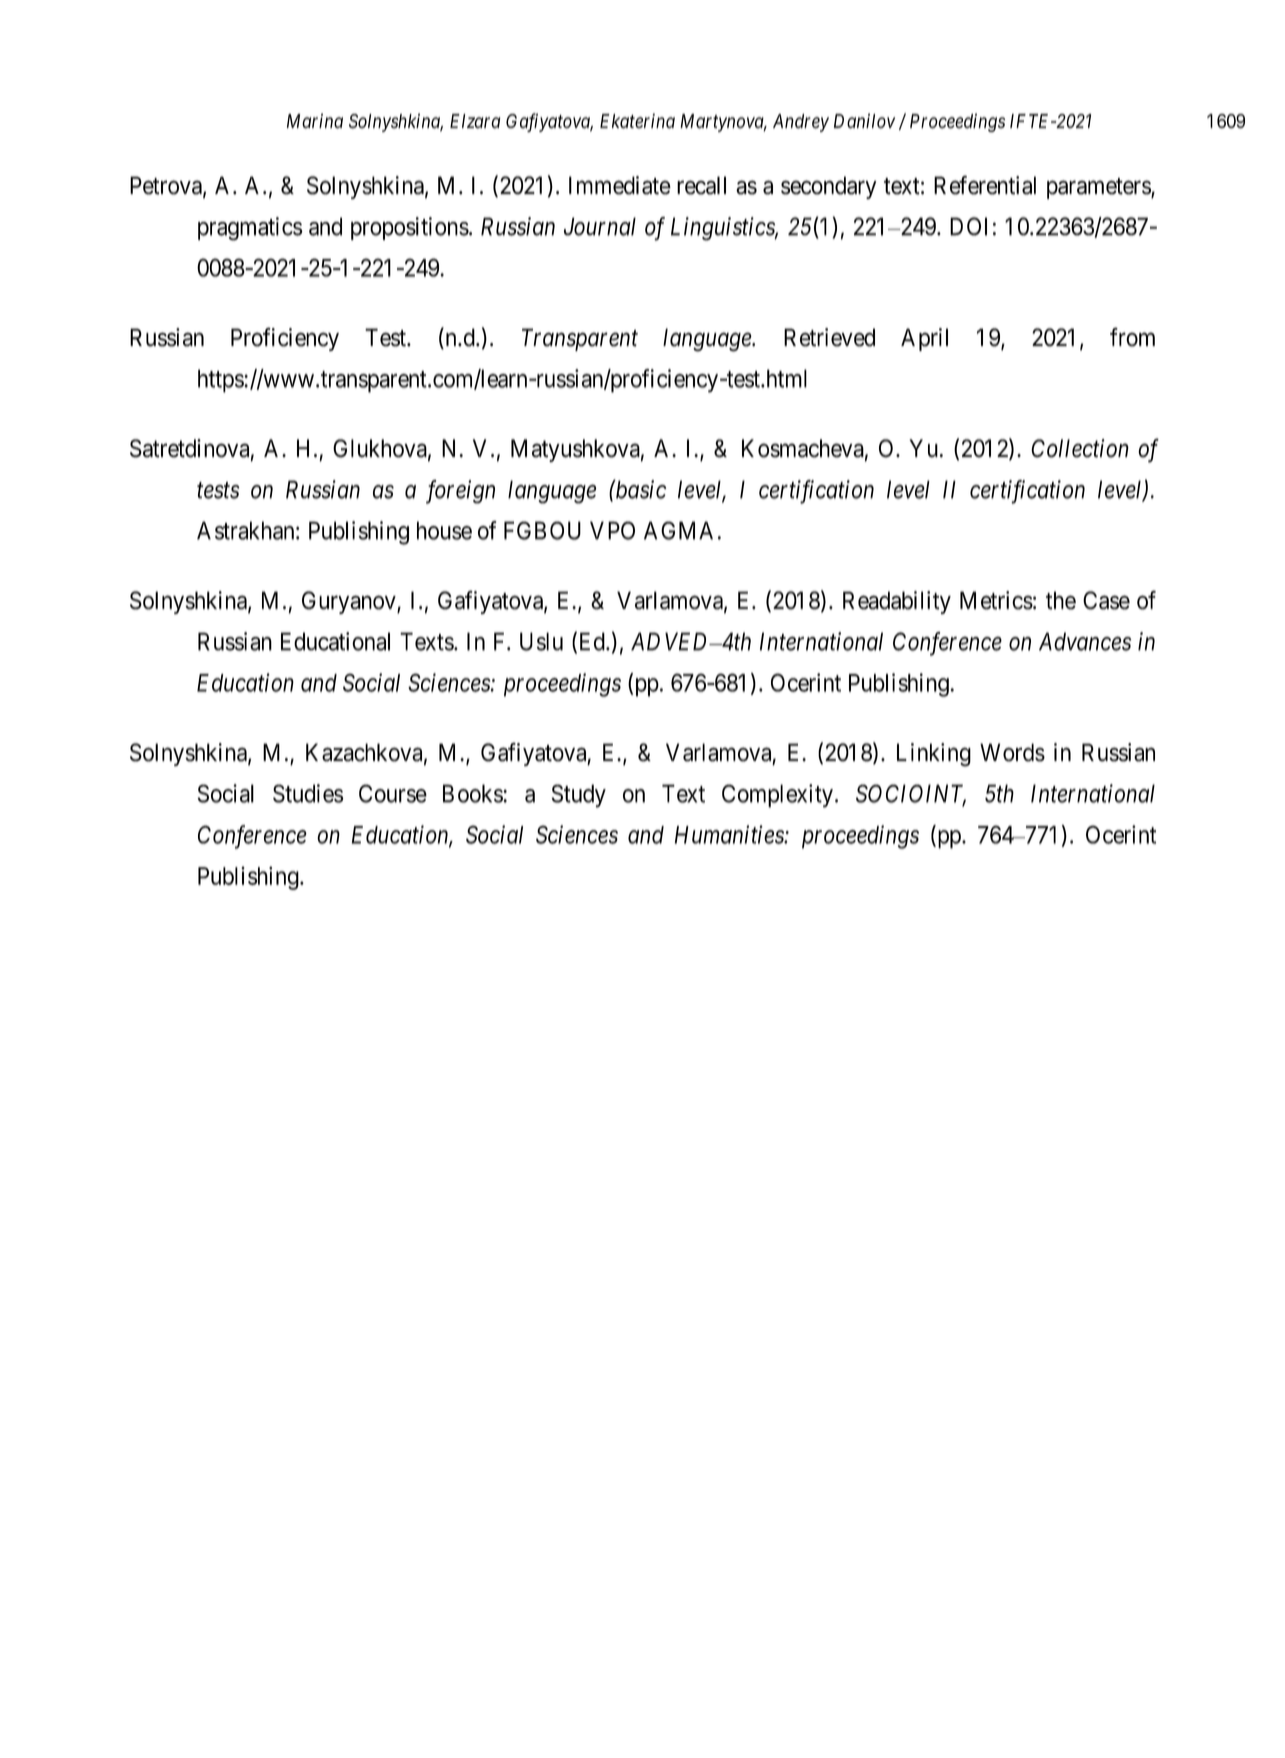  What do you see at coordinates (985, 185) in the page?
I see `Referential` at bounding box center [985, 185].
